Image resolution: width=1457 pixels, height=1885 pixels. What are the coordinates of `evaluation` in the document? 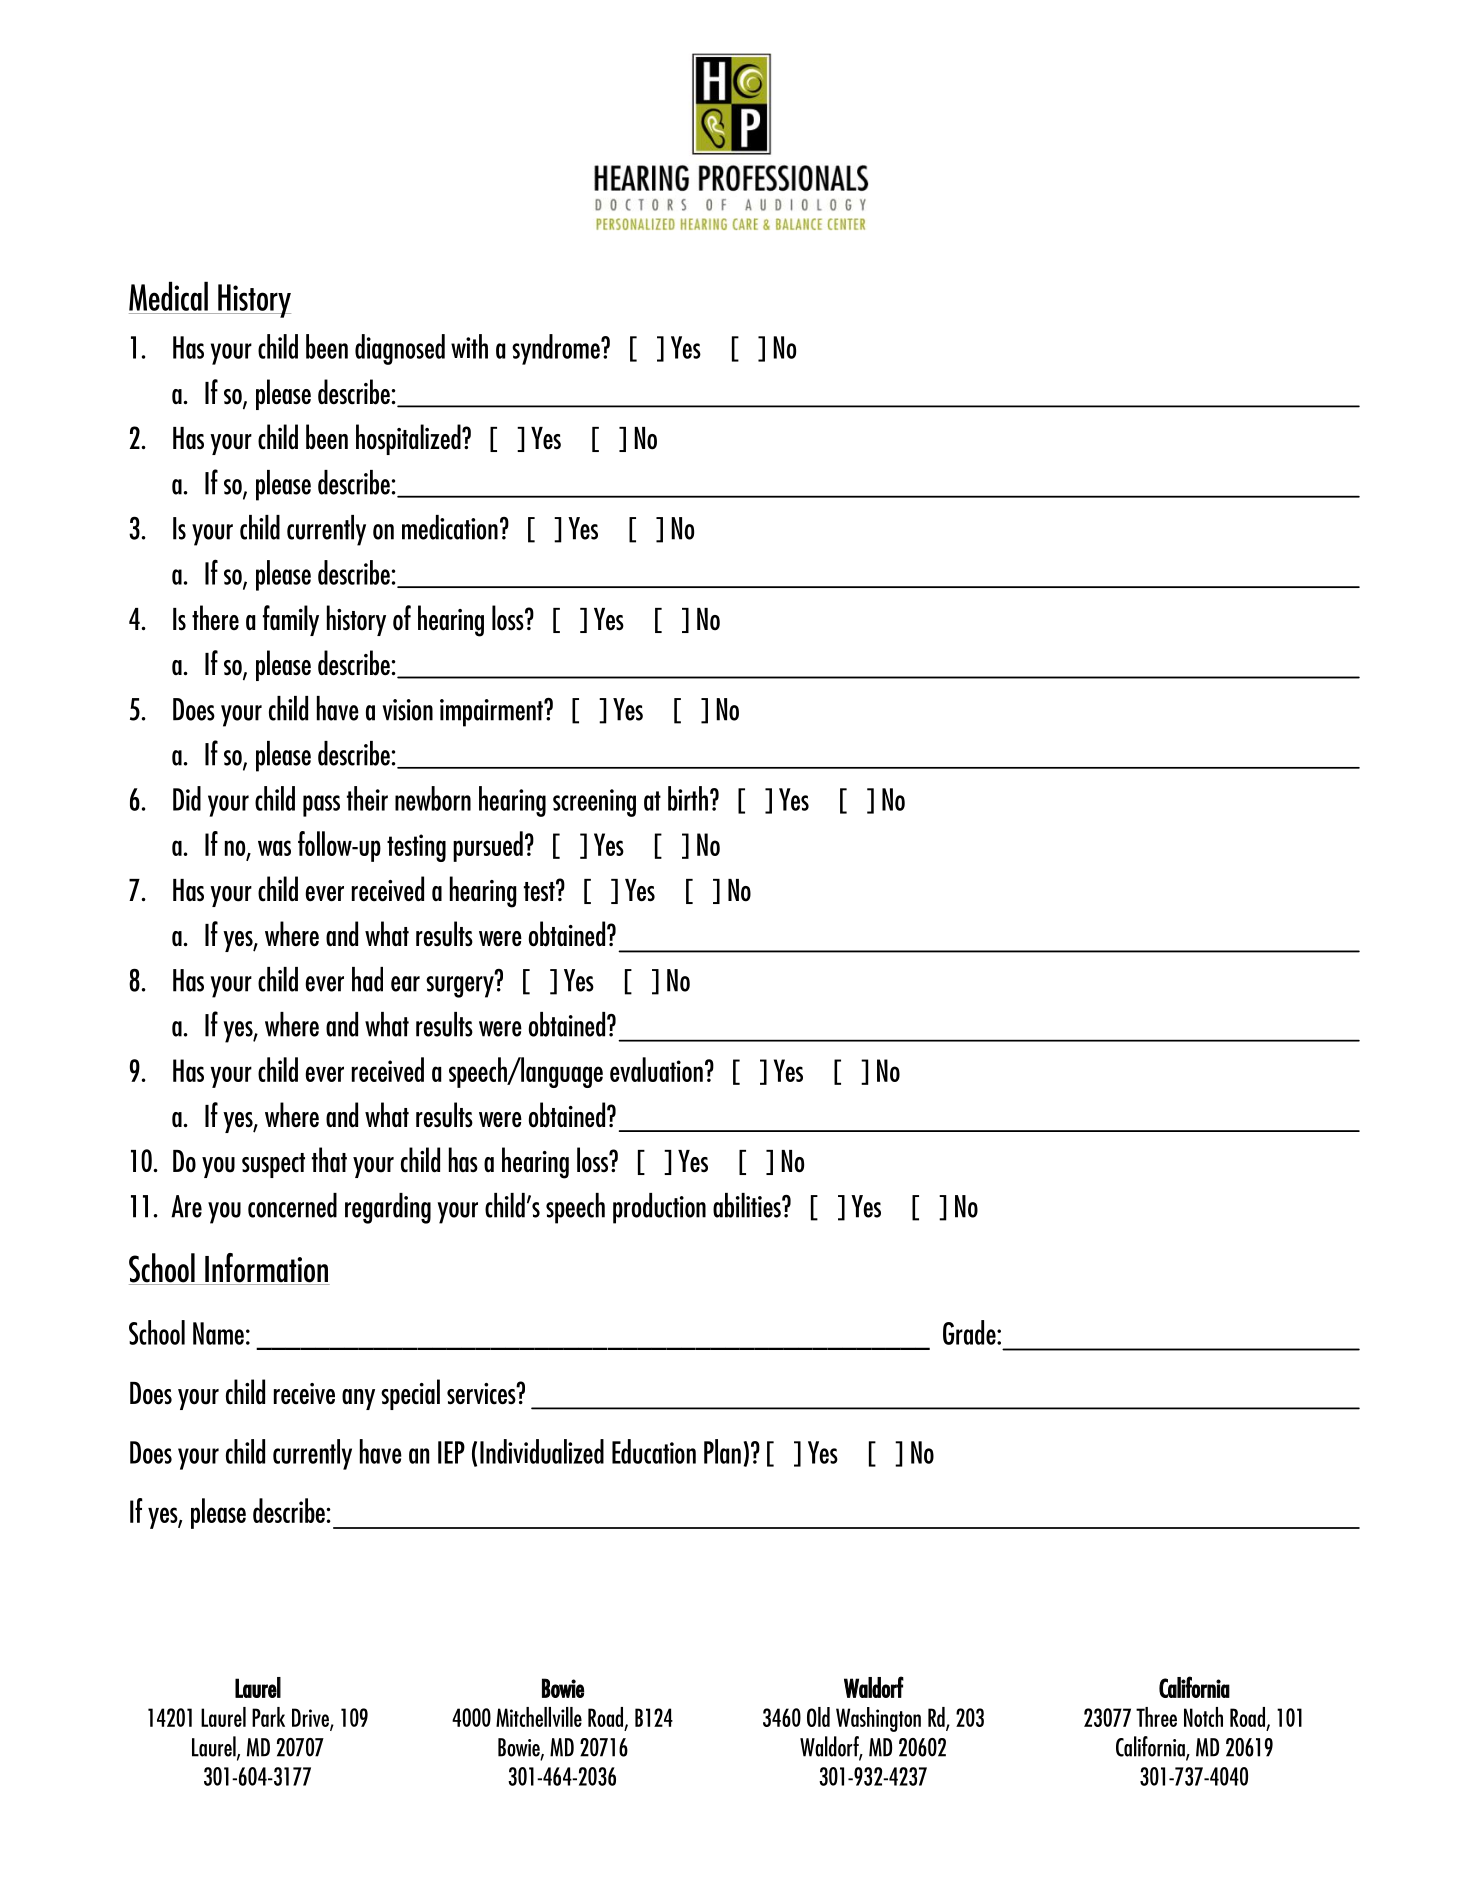 It's located at (656, 1069).
